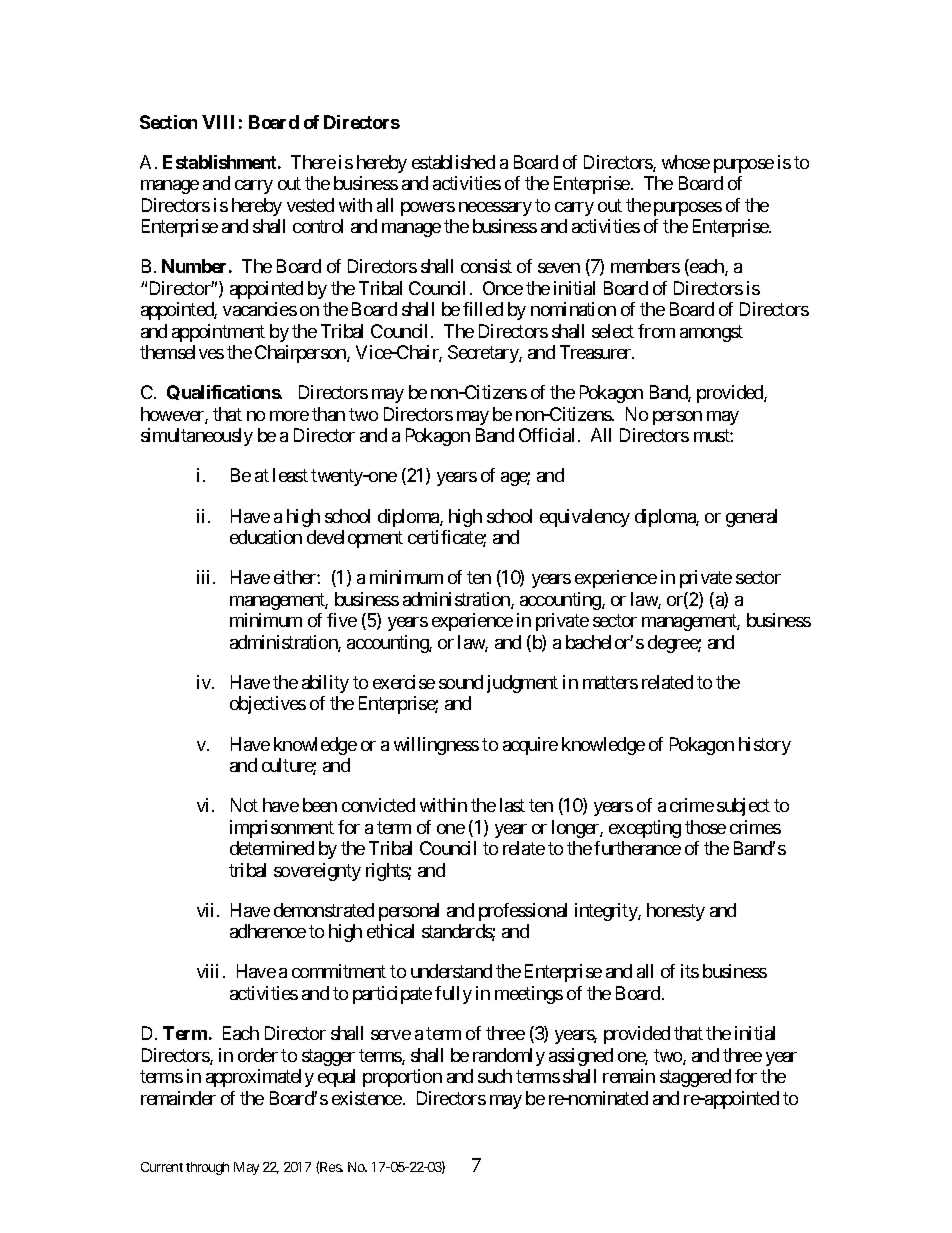 This image has width=952, height=1233. What do you see at coordinates (453, 162) in the image?
I see `established` at bounding box center [453, 162].
